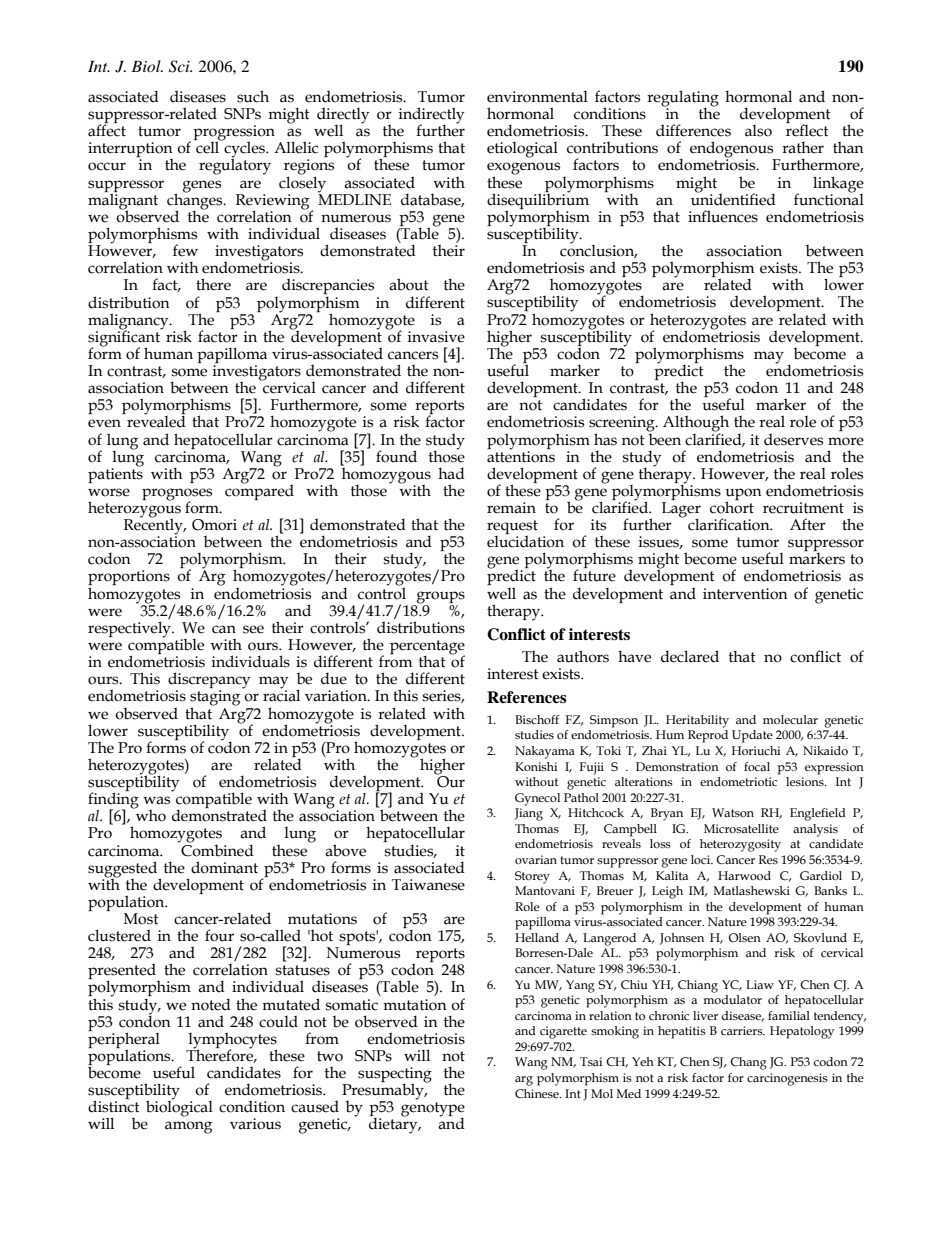 This page has width=952, height=1233. What do you see at coordinates (440, 598) in the page?
I see `groups` at bounding box center [440, 598].
